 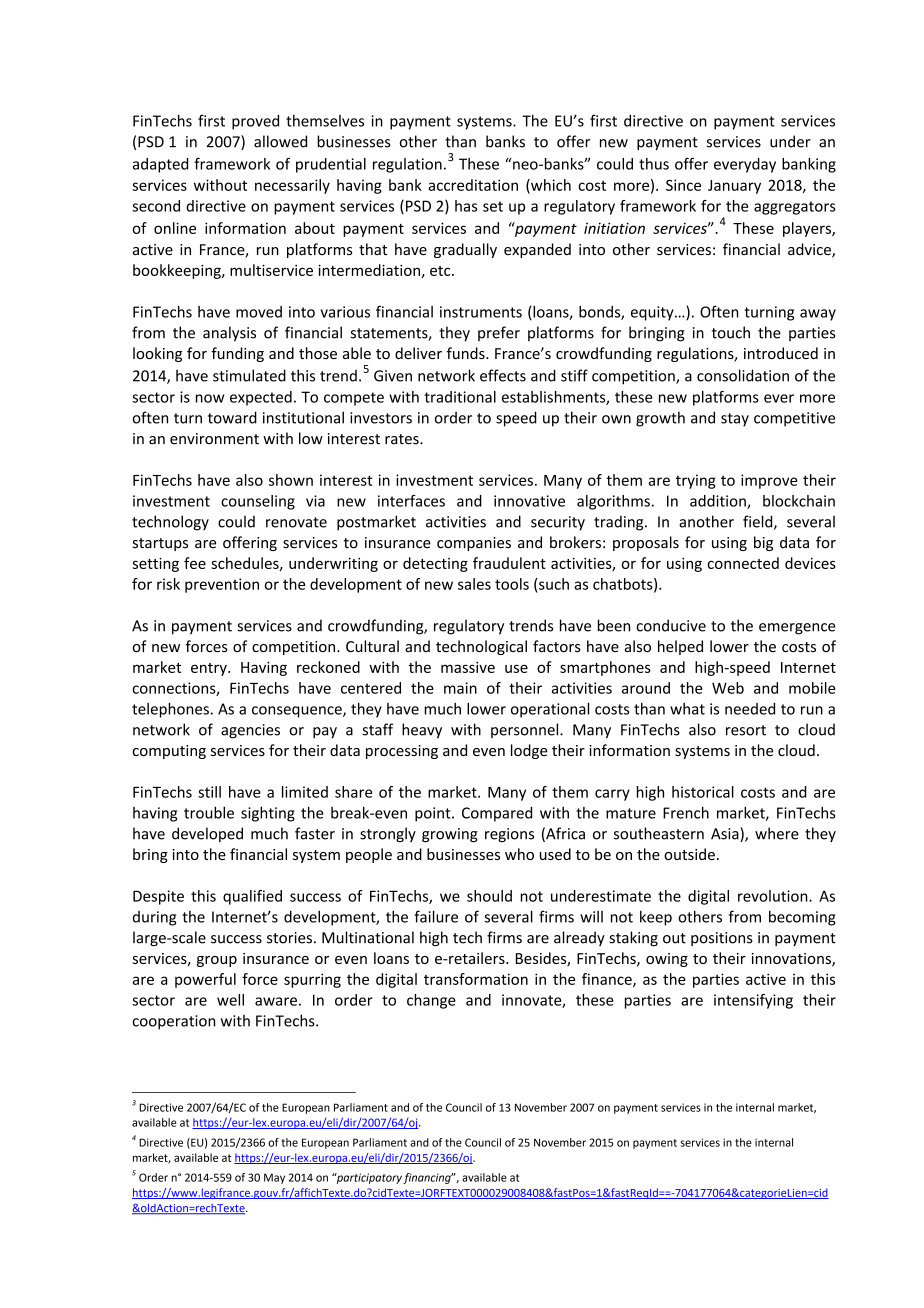 What do you see at coordinates (468, 667) in the image?
I see `massive` at bounding box center [468, 667].
